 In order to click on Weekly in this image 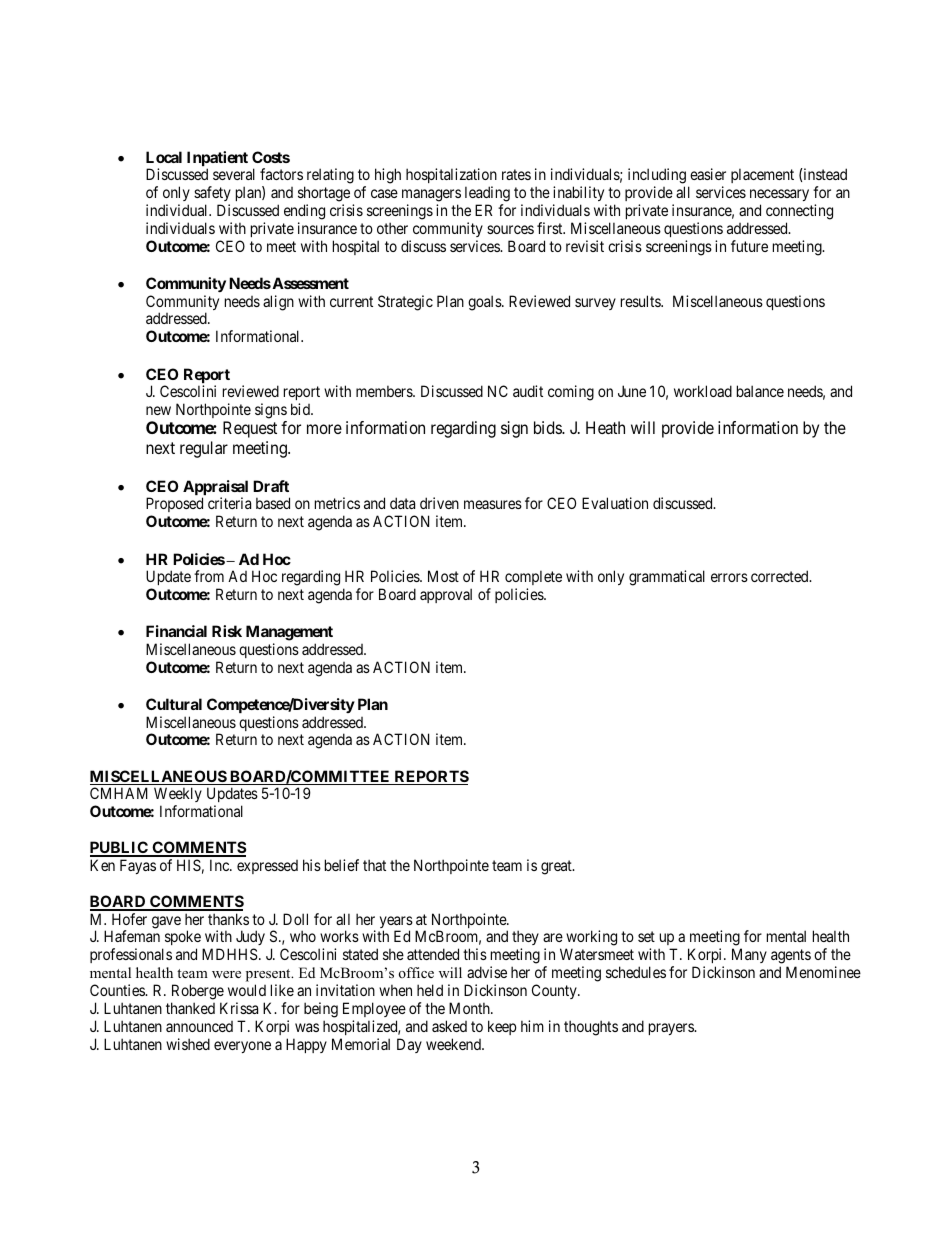, I will do `click(178, 796)`.
